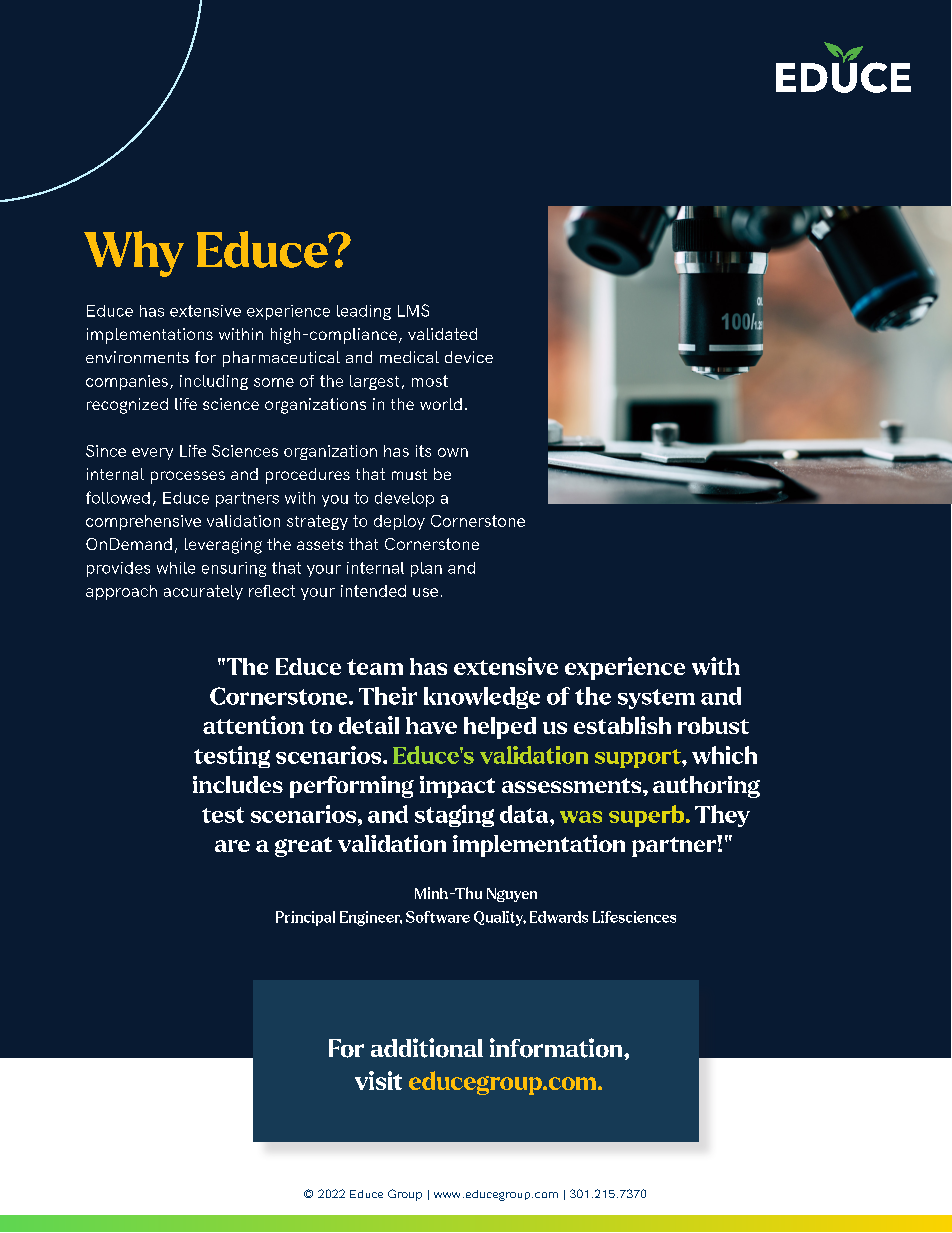 Image resolution: width=952 pixels, height=1233 pixels. I want to click on visit, so click(378, 1080).
